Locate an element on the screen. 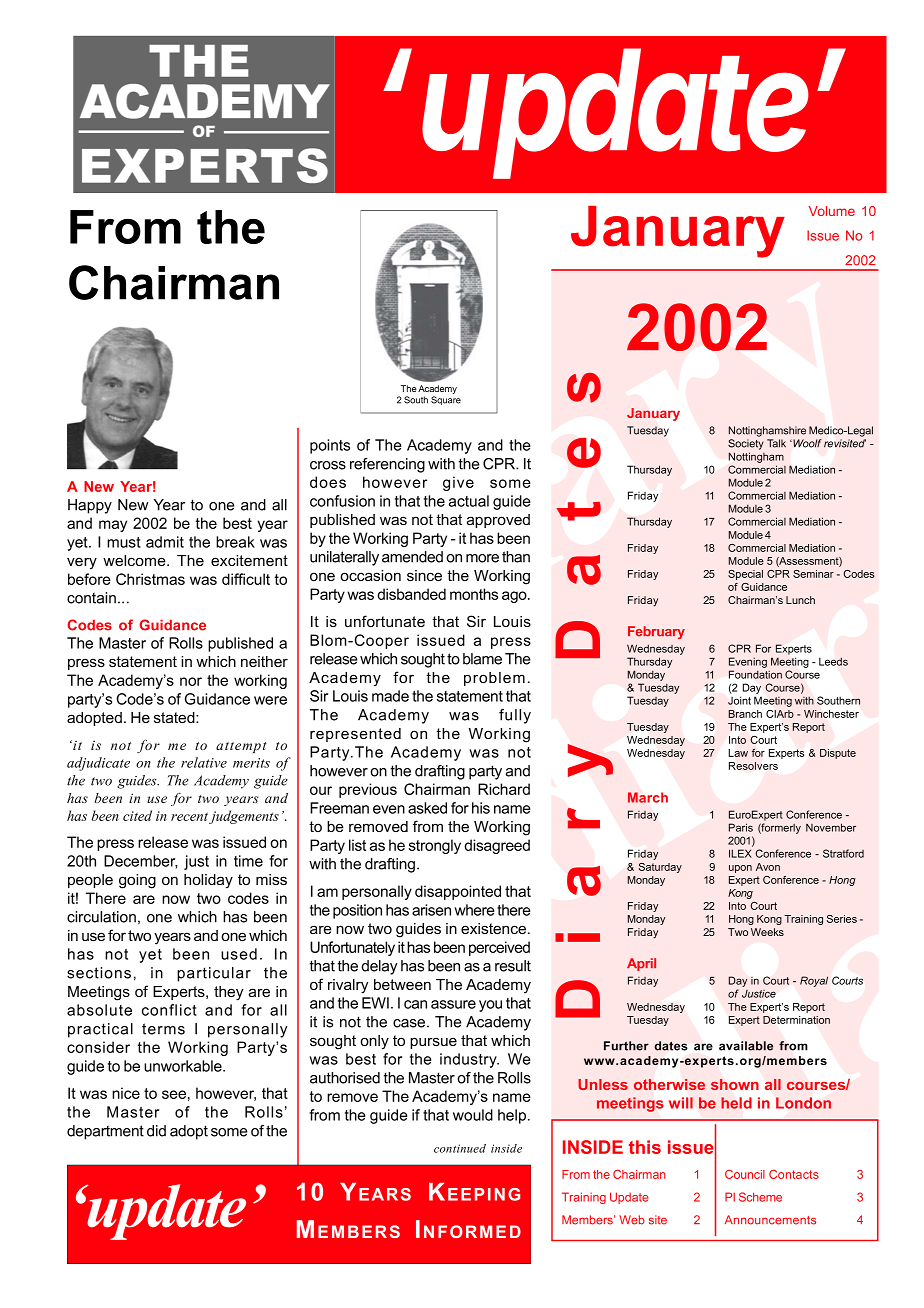  points is located at coordinates (330, 446).
